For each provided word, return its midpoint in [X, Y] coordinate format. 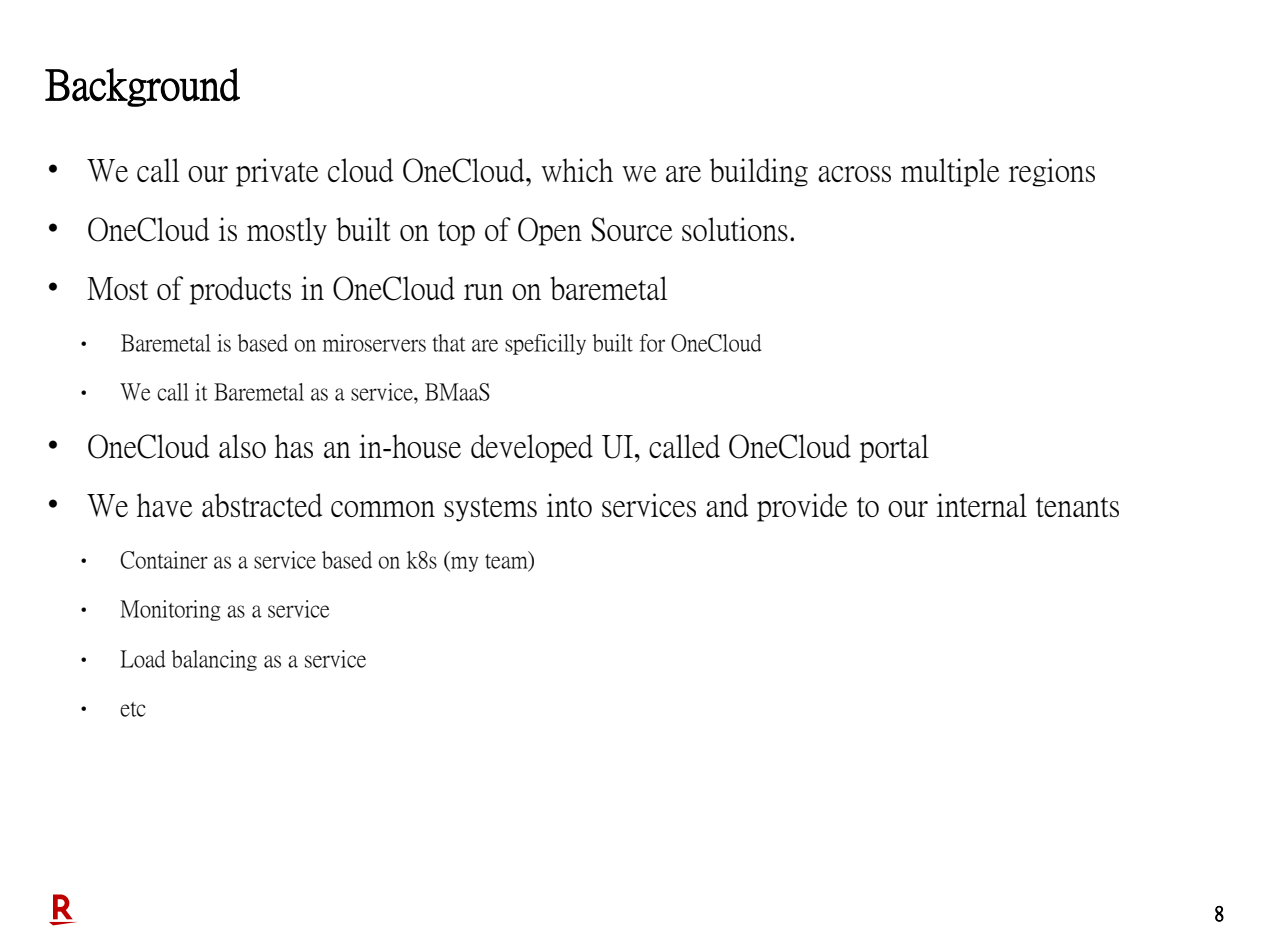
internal [982, 505]
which [577, 170]
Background [142, 87]
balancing [214, 660]
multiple [950, 172]
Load [143, 659]
